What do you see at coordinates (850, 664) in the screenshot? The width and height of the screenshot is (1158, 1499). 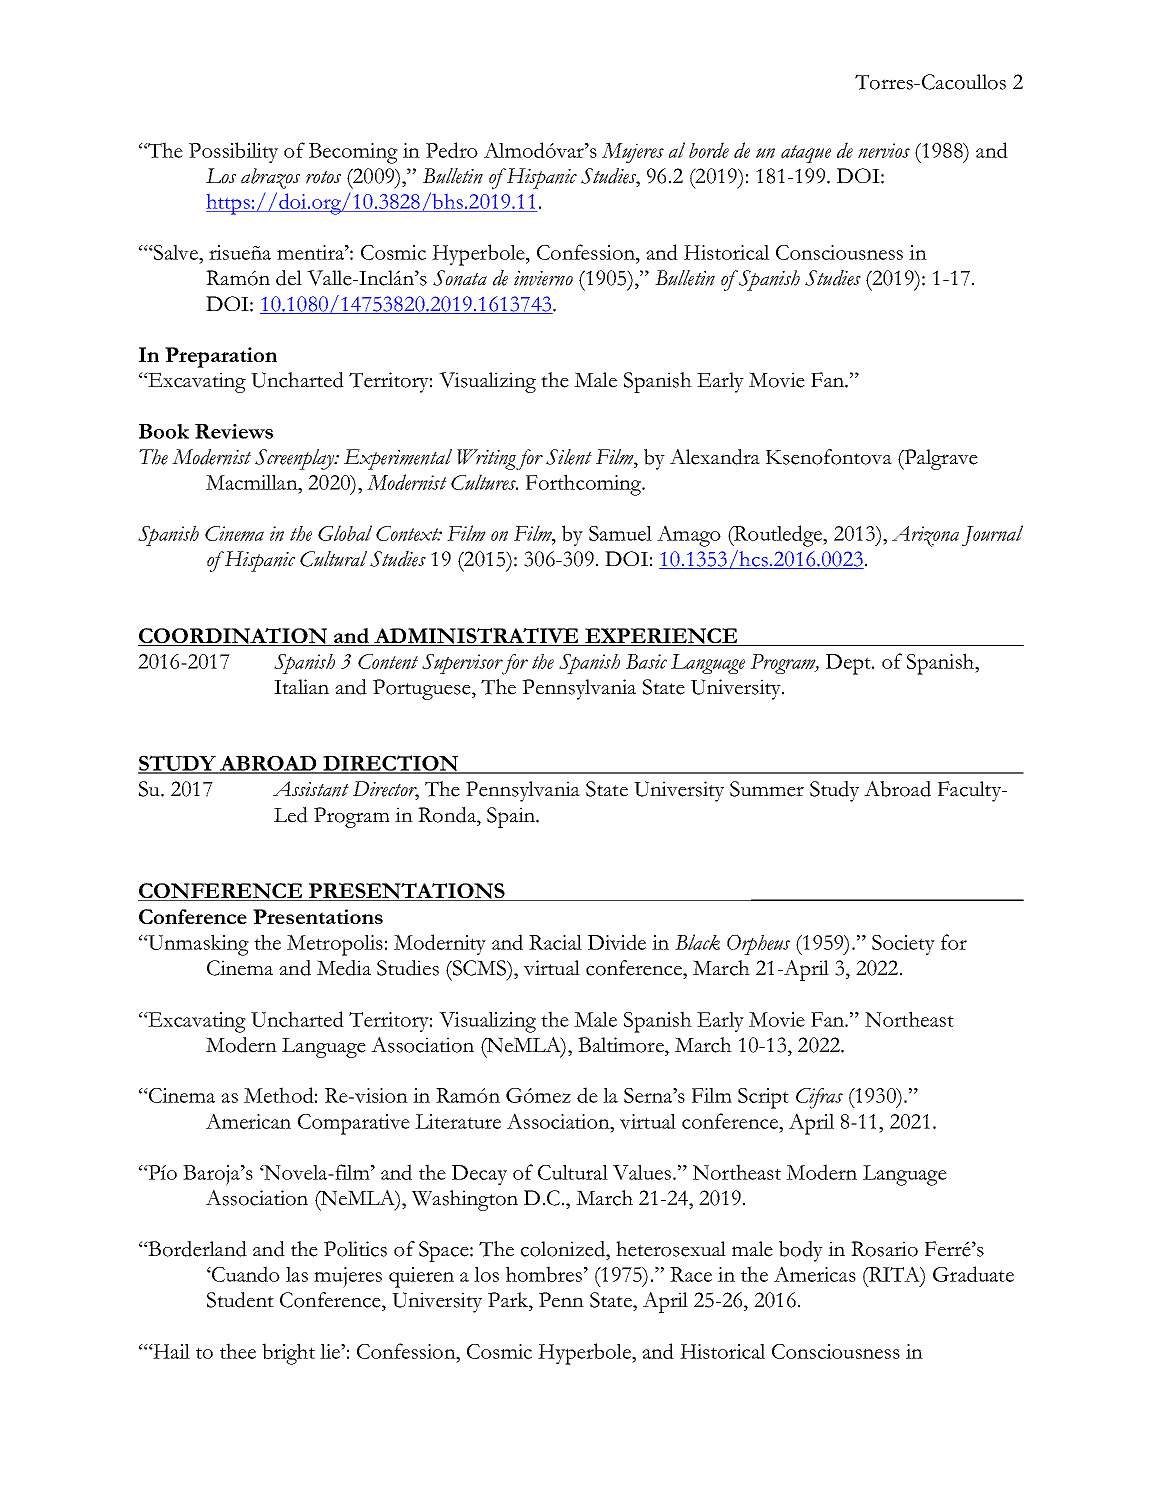 I see `Dept` at bounding box center [850, 664].
